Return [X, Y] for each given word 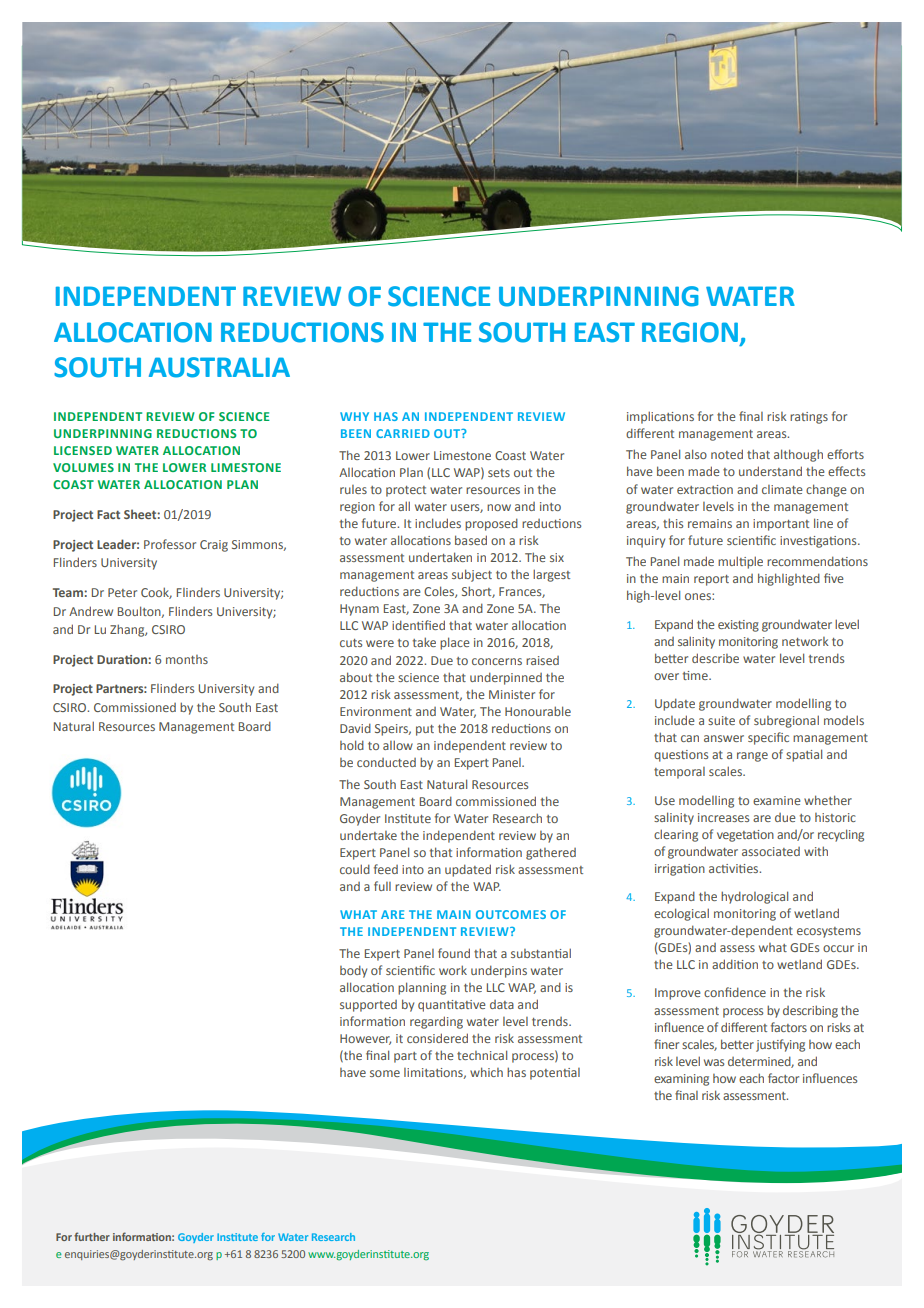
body [353, 971]
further [92, 1236]
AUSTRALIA [219, 367]
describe [715, 658]
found [454, 953]
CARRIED [403, 433]
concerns [497, 661]
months [187, 659]
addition [735, 964]
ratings [809, 418]
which [486, 1072]
